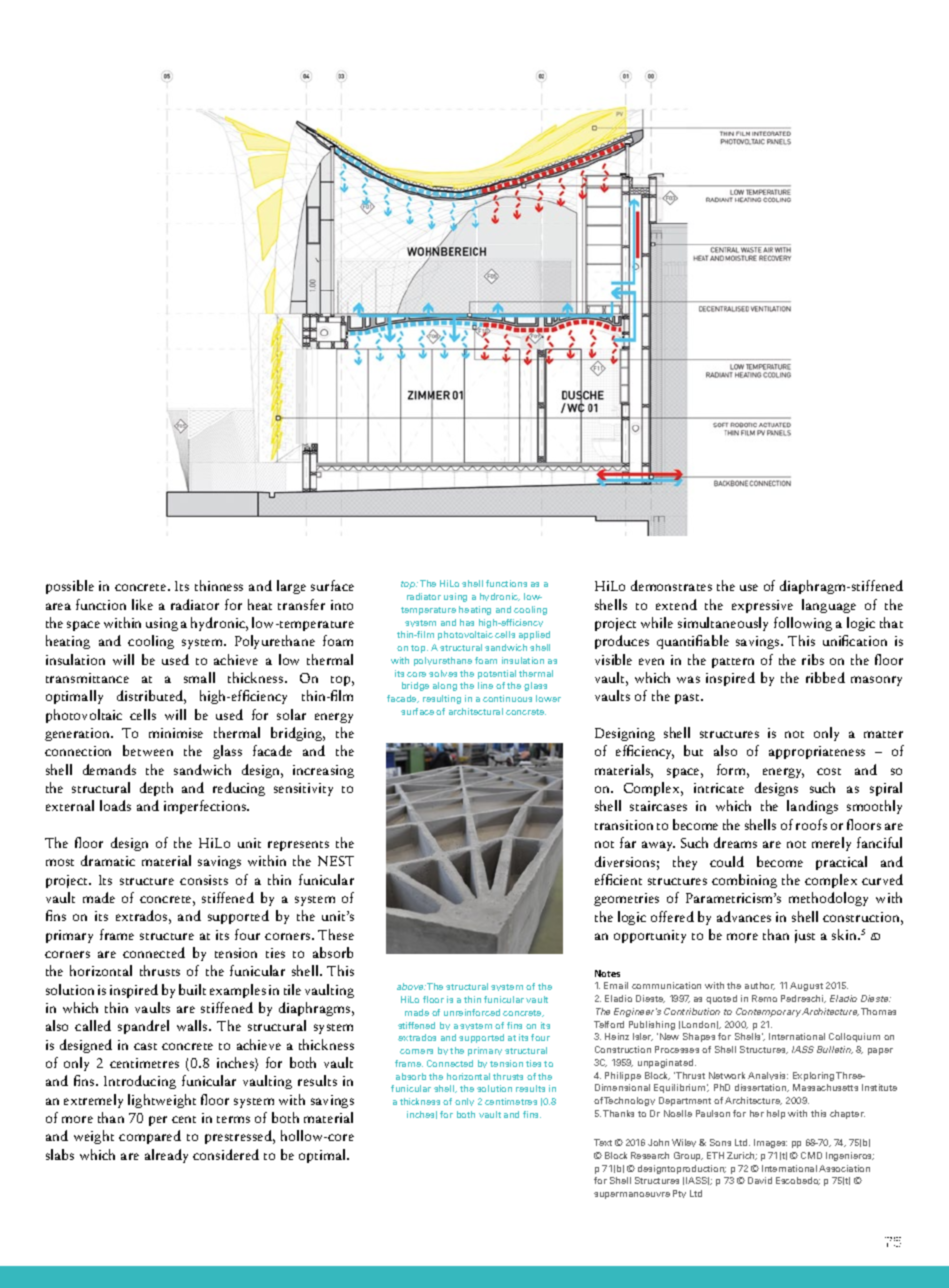 The height and width of the document is (1288, 949). What do you see at coordinates (192, 989) in the document?
I see `built` at bounding box center [192, 989].
